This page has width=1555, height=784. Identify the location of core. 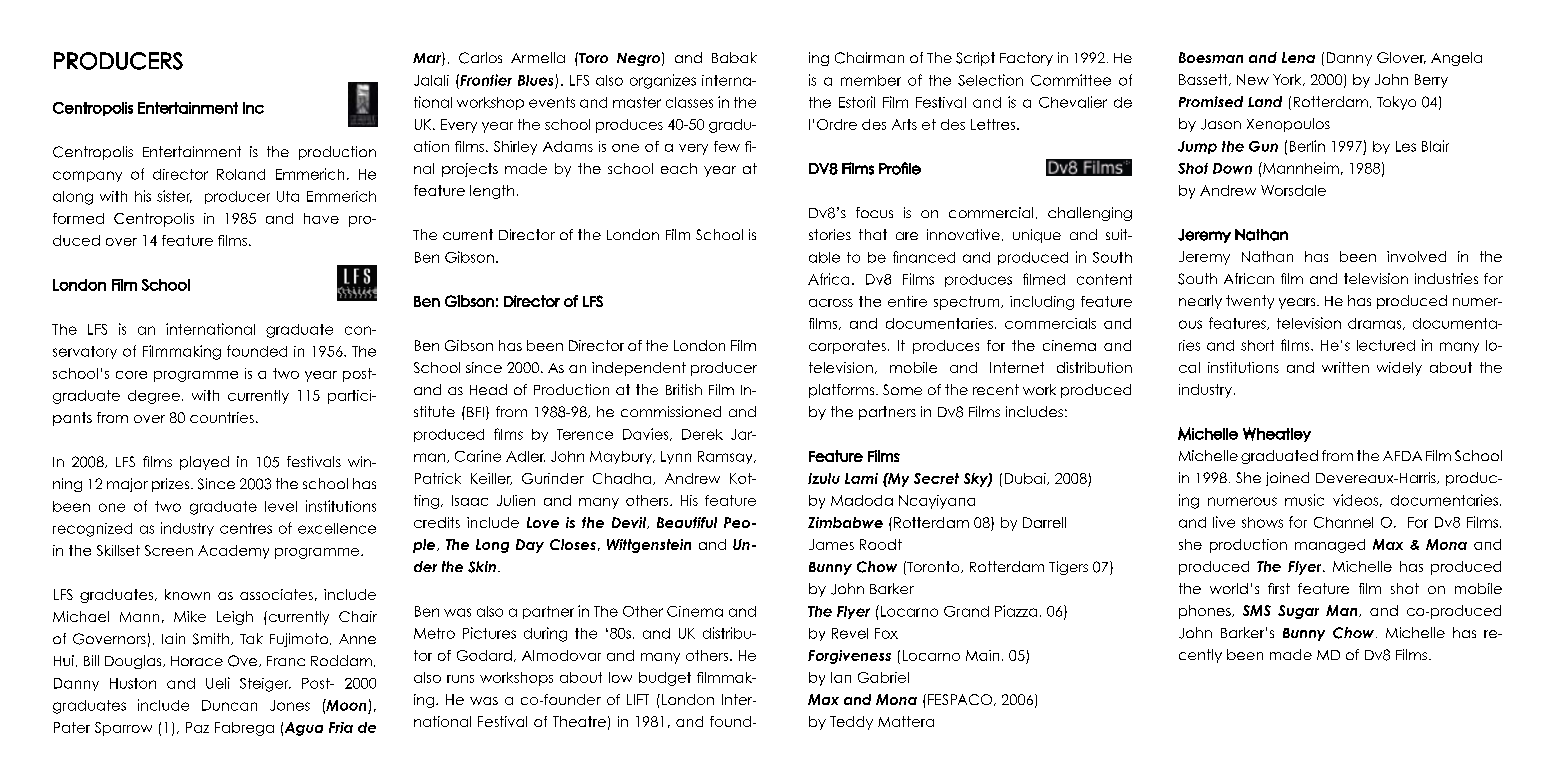
(131, 375).
